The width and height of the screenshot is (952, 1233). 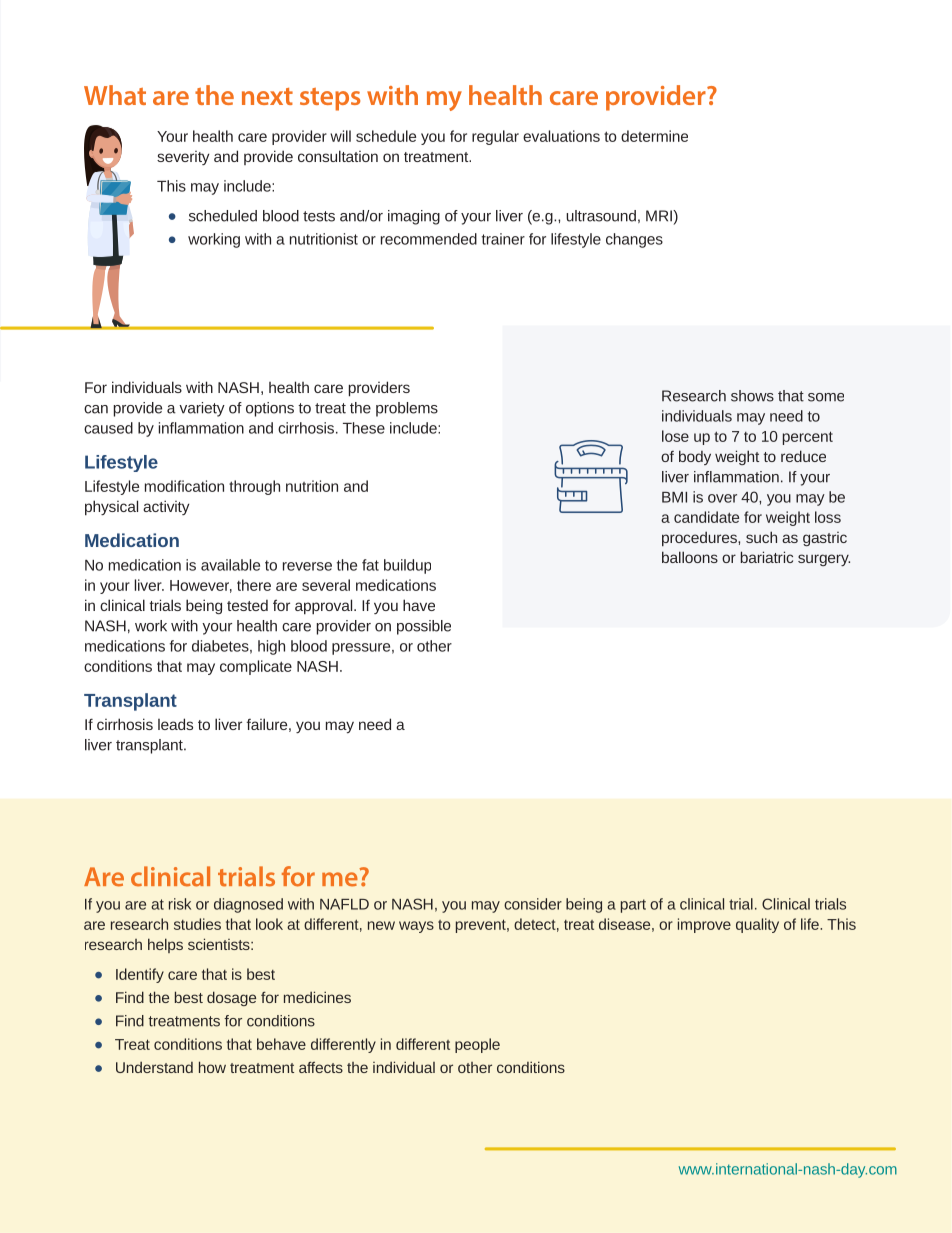 I want to click on bariatric, so click(x=767, y=557).
